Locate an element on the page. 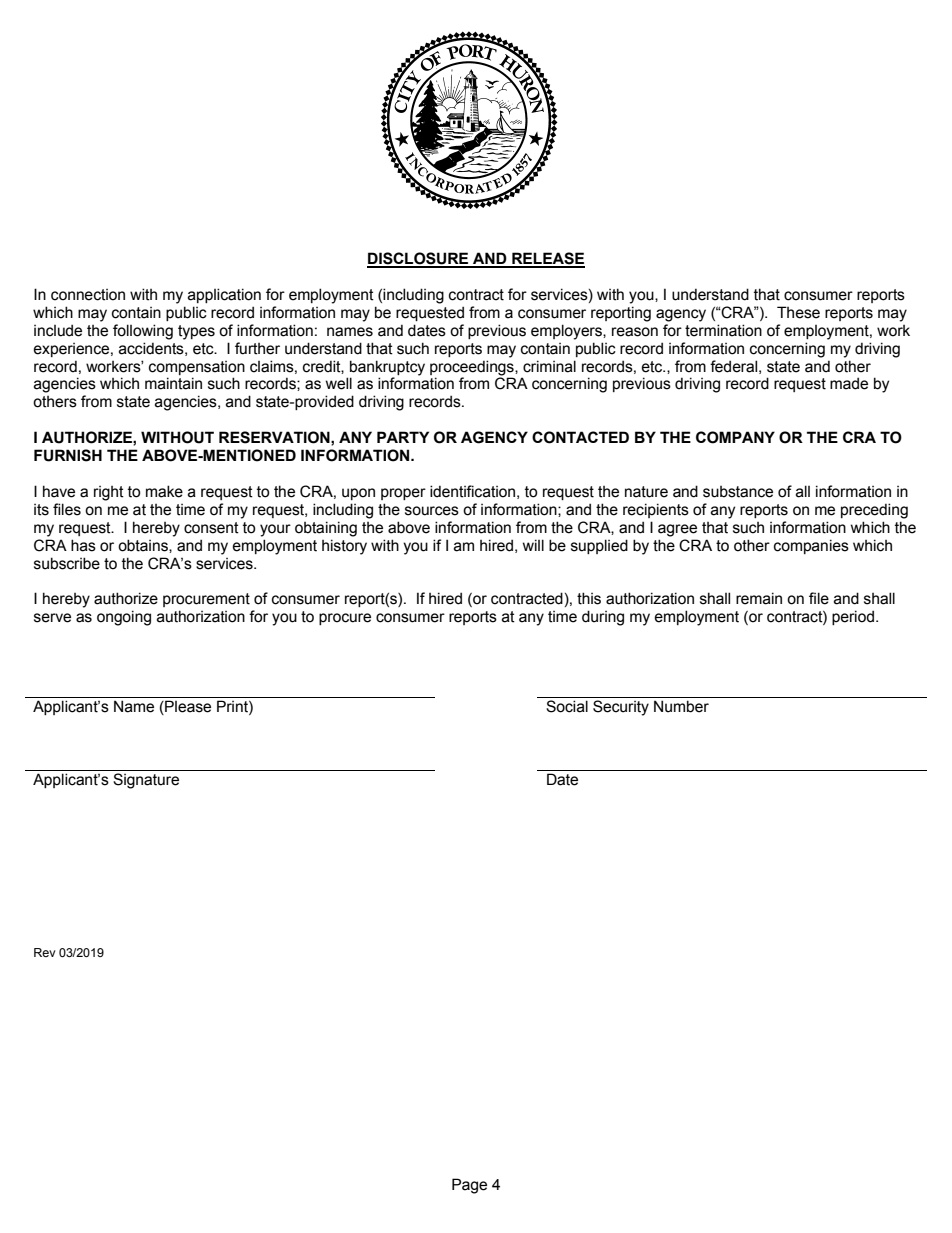 This image has height=1233, width=952. Please is located at coordinates (187, 707).
